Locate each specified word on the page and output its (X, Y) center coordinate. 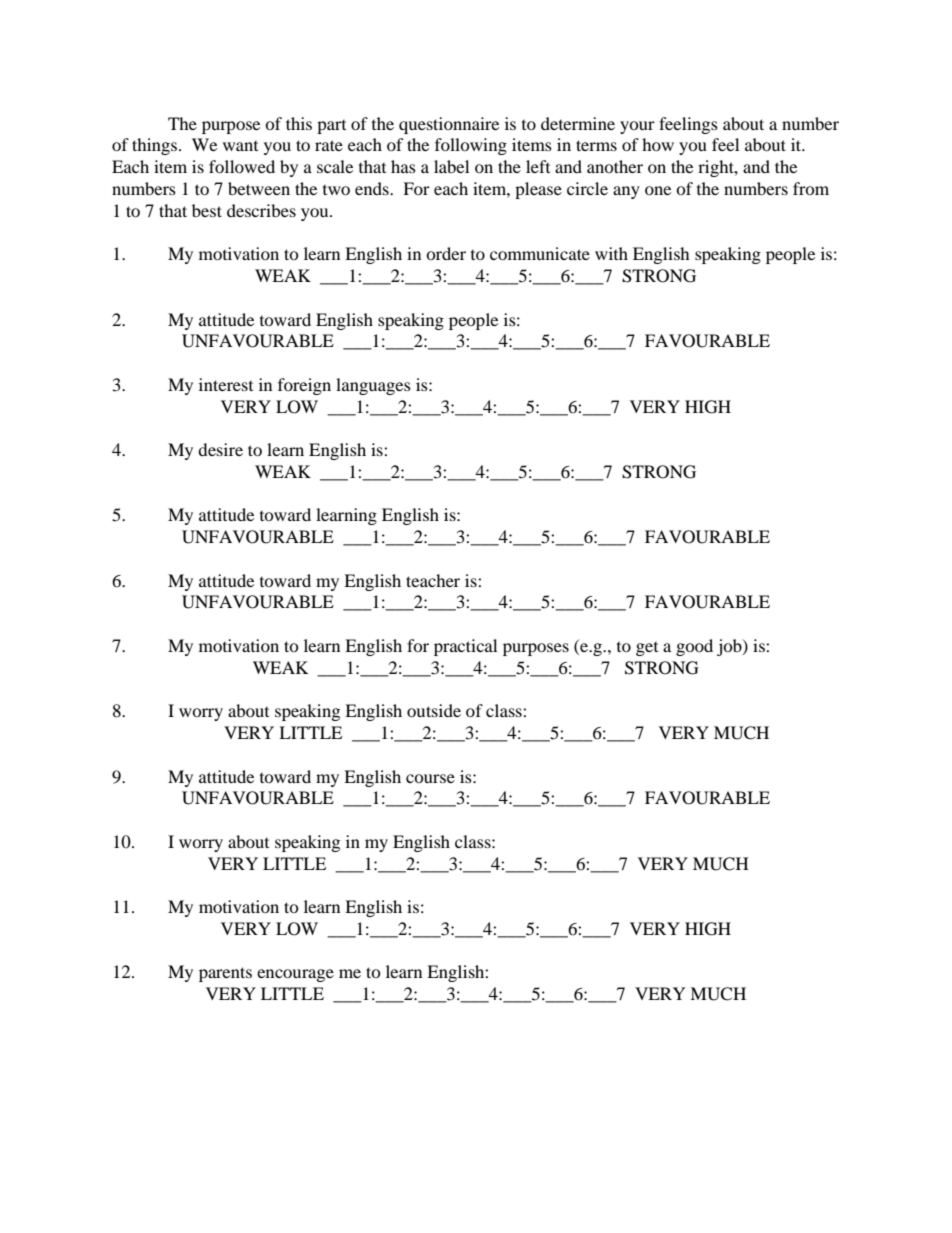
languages (373, 386)
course (430, 778)
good (694, 647)
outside (434, 710)
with (611, 253)
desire (220, 449)
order (446, 253)
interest (226, 384)
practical (465, 647)
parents (225, 974)
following (471, 146)
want (240, 146)
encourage (295, 975)
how (658, 144)
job (730, 647)
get (647, 649)
